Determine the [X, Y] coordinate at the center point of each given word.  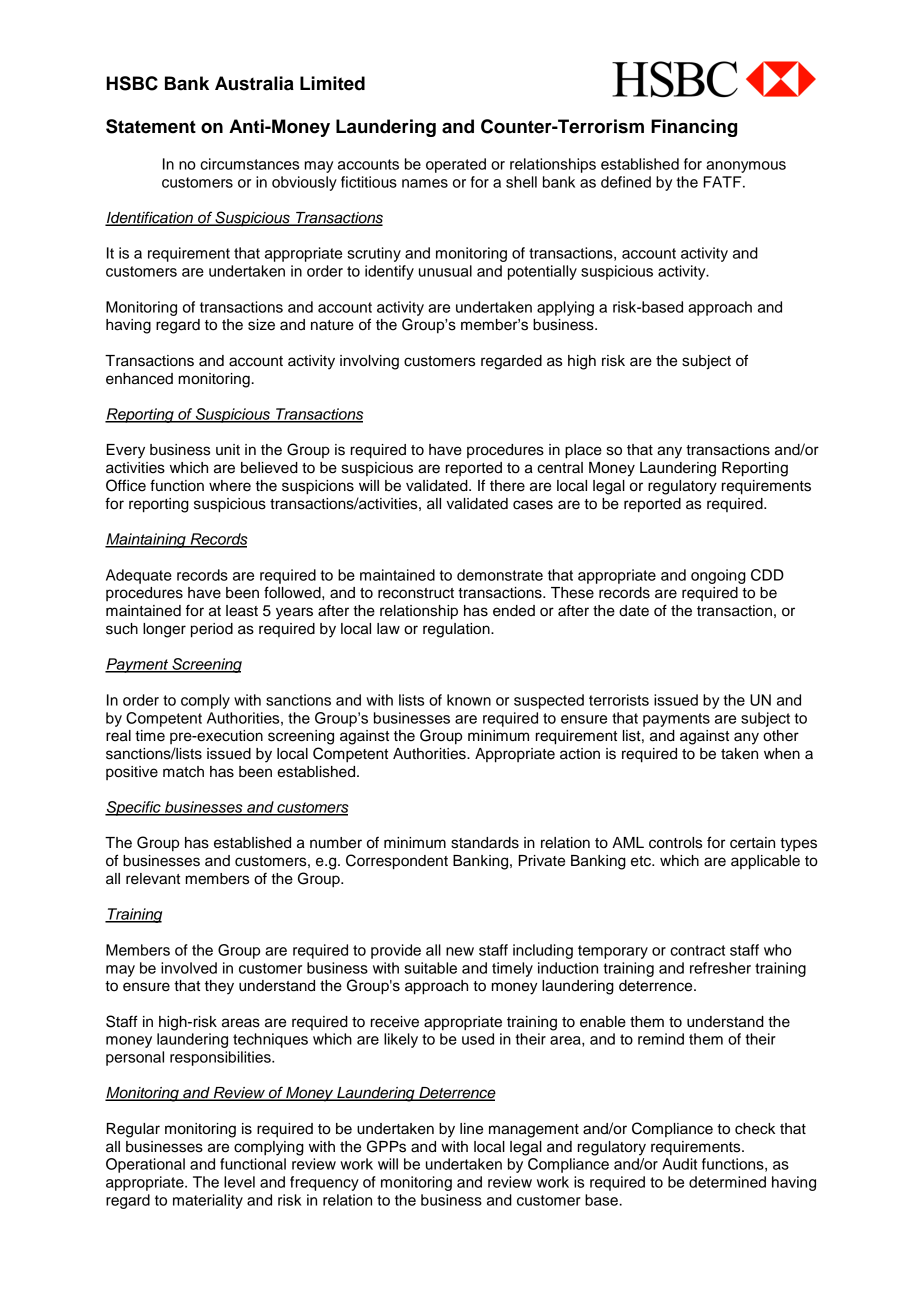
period [212, 630]
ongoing [718, 576]
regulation [457, 630]
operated [456, 165]
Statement [151, 126]
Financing [694, 128]
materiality [208, 1201]
